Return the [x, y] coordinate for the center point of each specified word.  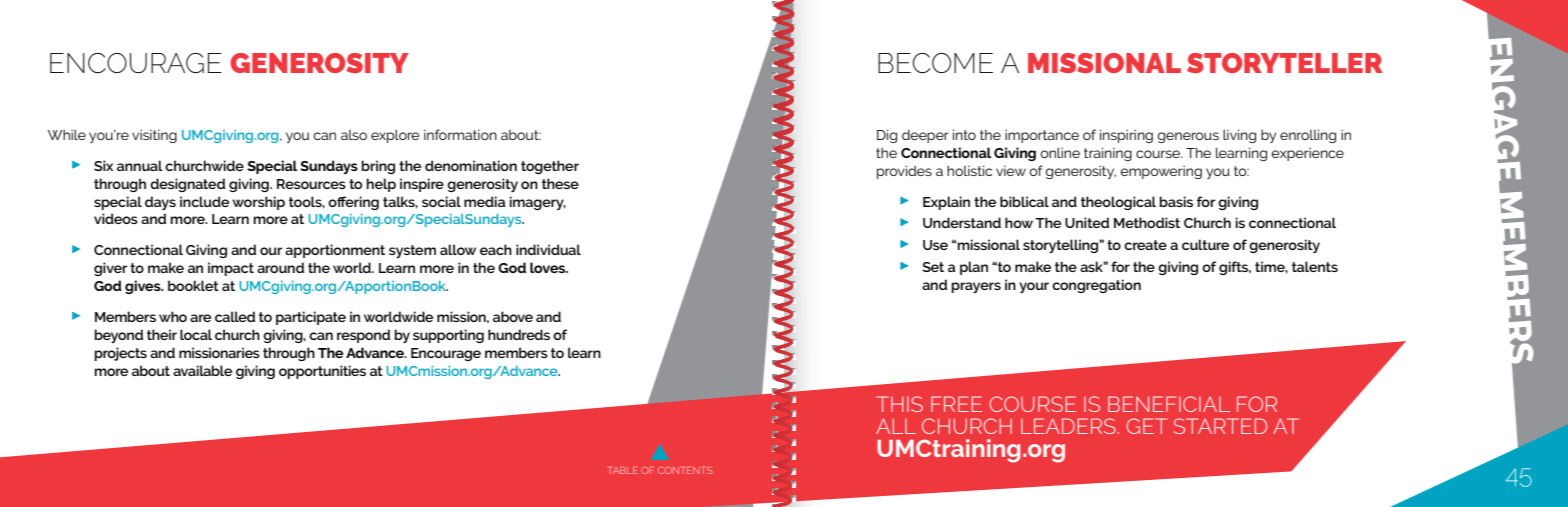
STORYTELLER [1285, 63]
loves [549, 267]
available [202, 370]
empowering [1161, 172]
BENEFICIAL [1169, 404]
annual [140, 165]
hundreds [519, 334]
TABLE [623, 470]
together [550, 167]
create [1145, 245]
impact [231, 269]
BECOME [935, 63]
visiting [154, 136]
